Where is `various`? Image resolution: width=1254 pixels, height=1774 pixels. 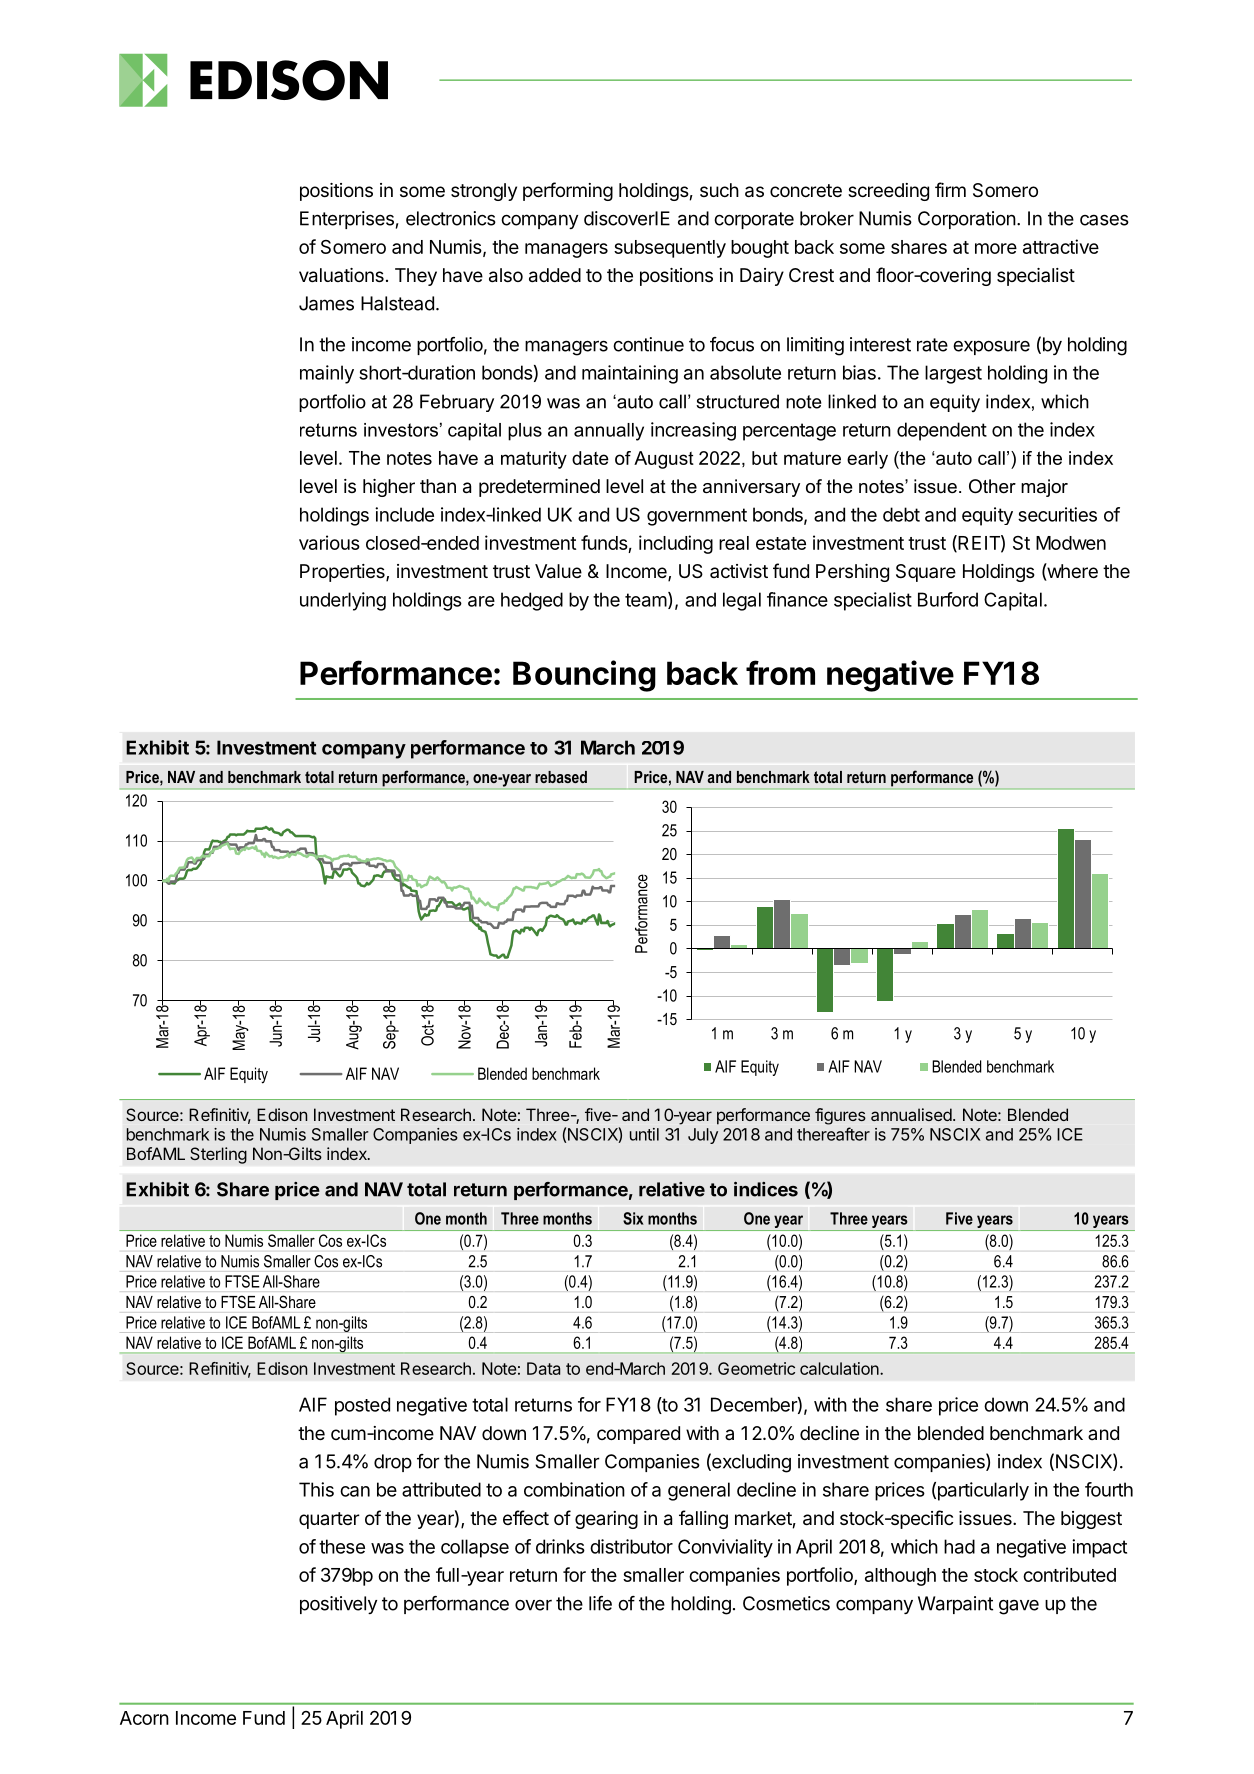 various is located at coordinates (329, 542).
